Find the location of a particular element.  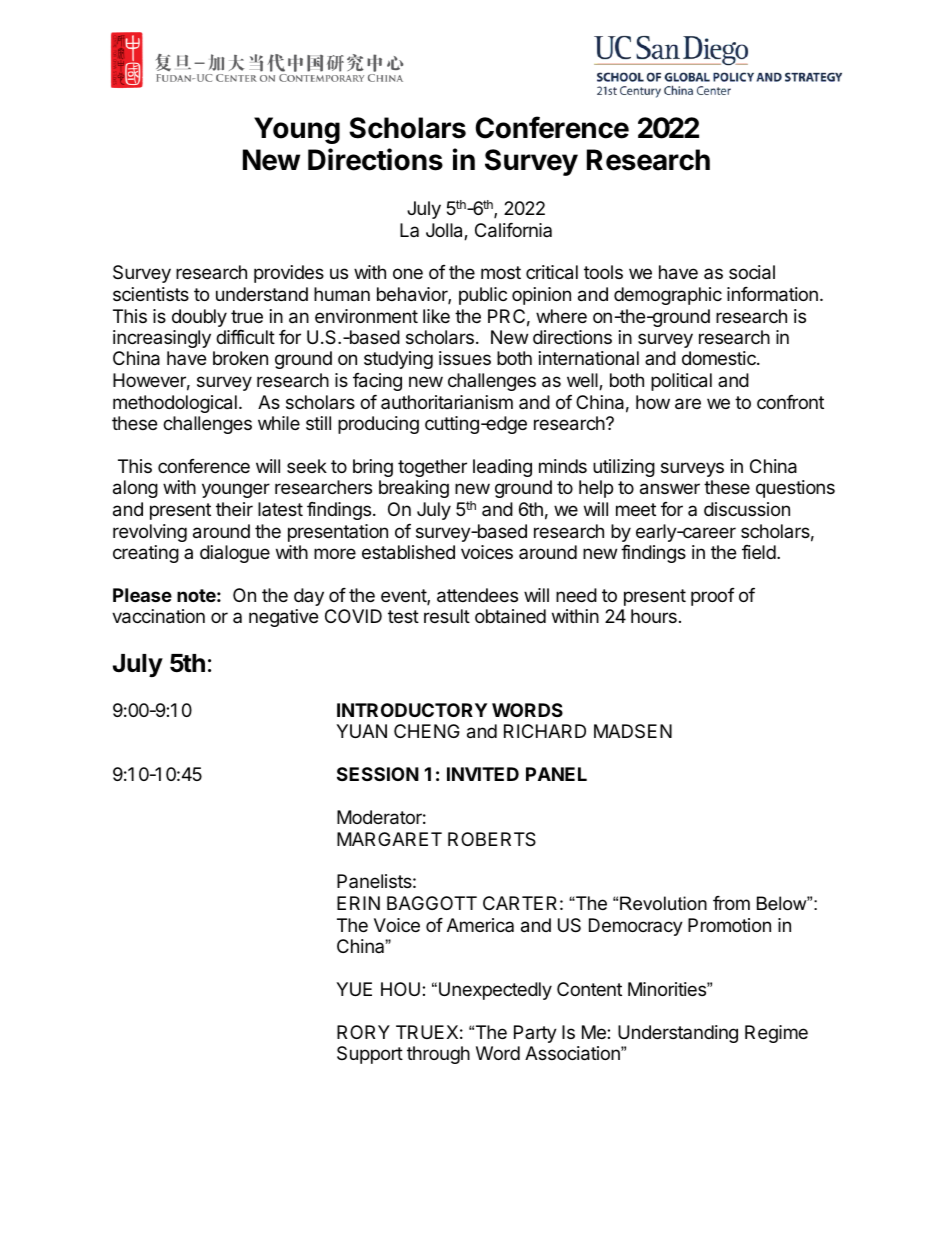

together is located at coordinates (432, 468).
